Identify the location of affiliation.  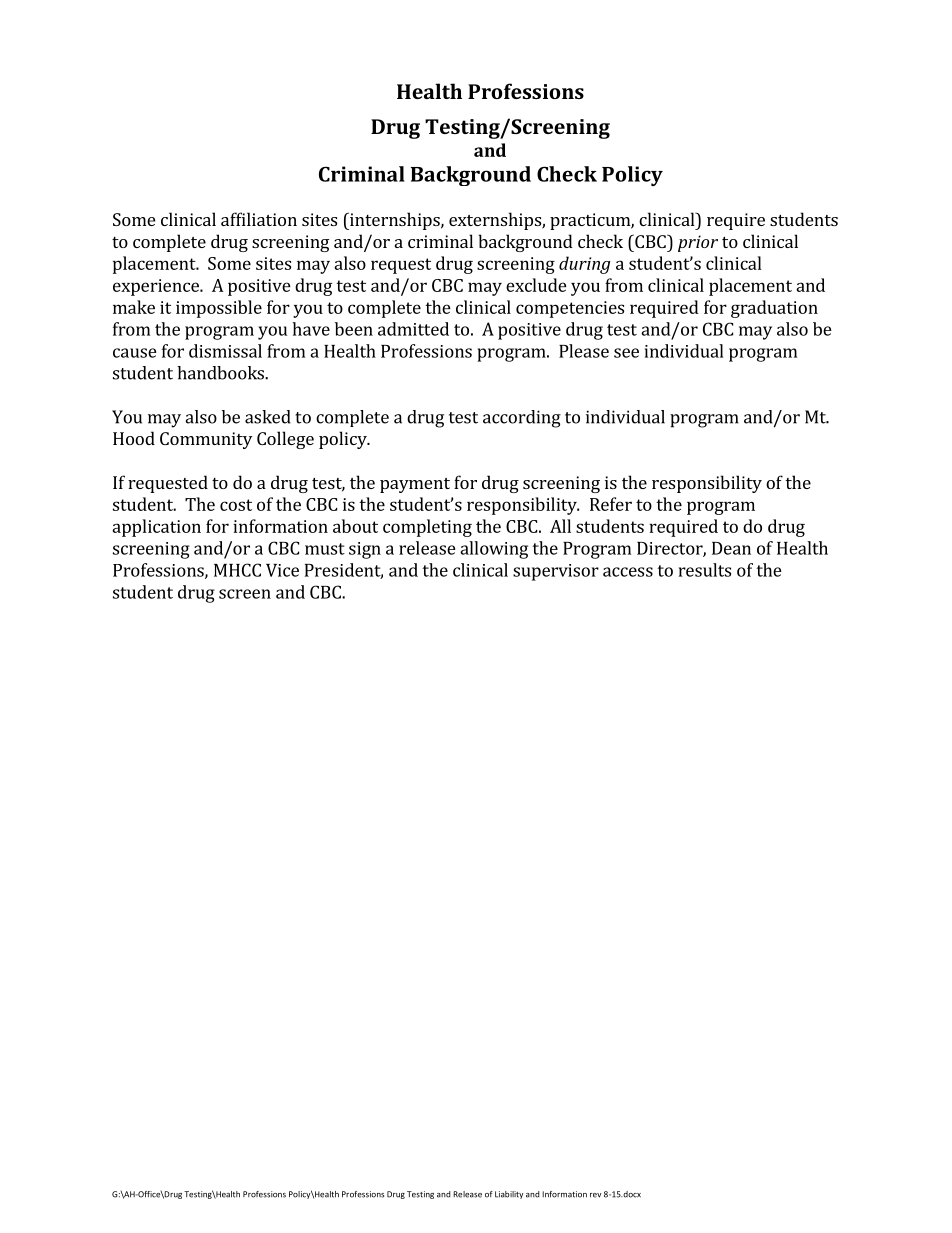
(259, 219).
